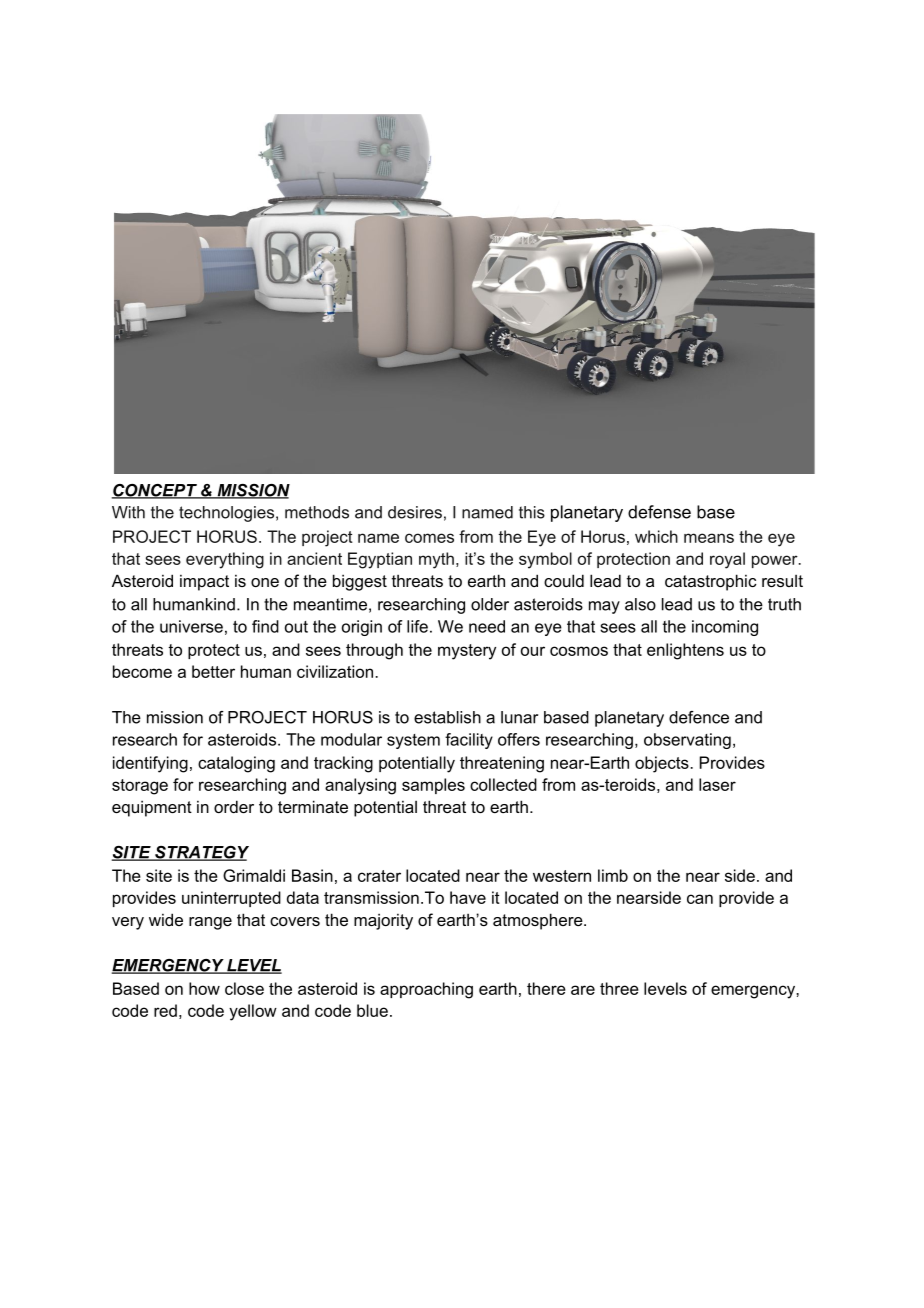 The width and height of the screenshot is (924, 1308). Describe the element at coordinates (467, 652) in the screenshot. I see `mystery` at that location.
